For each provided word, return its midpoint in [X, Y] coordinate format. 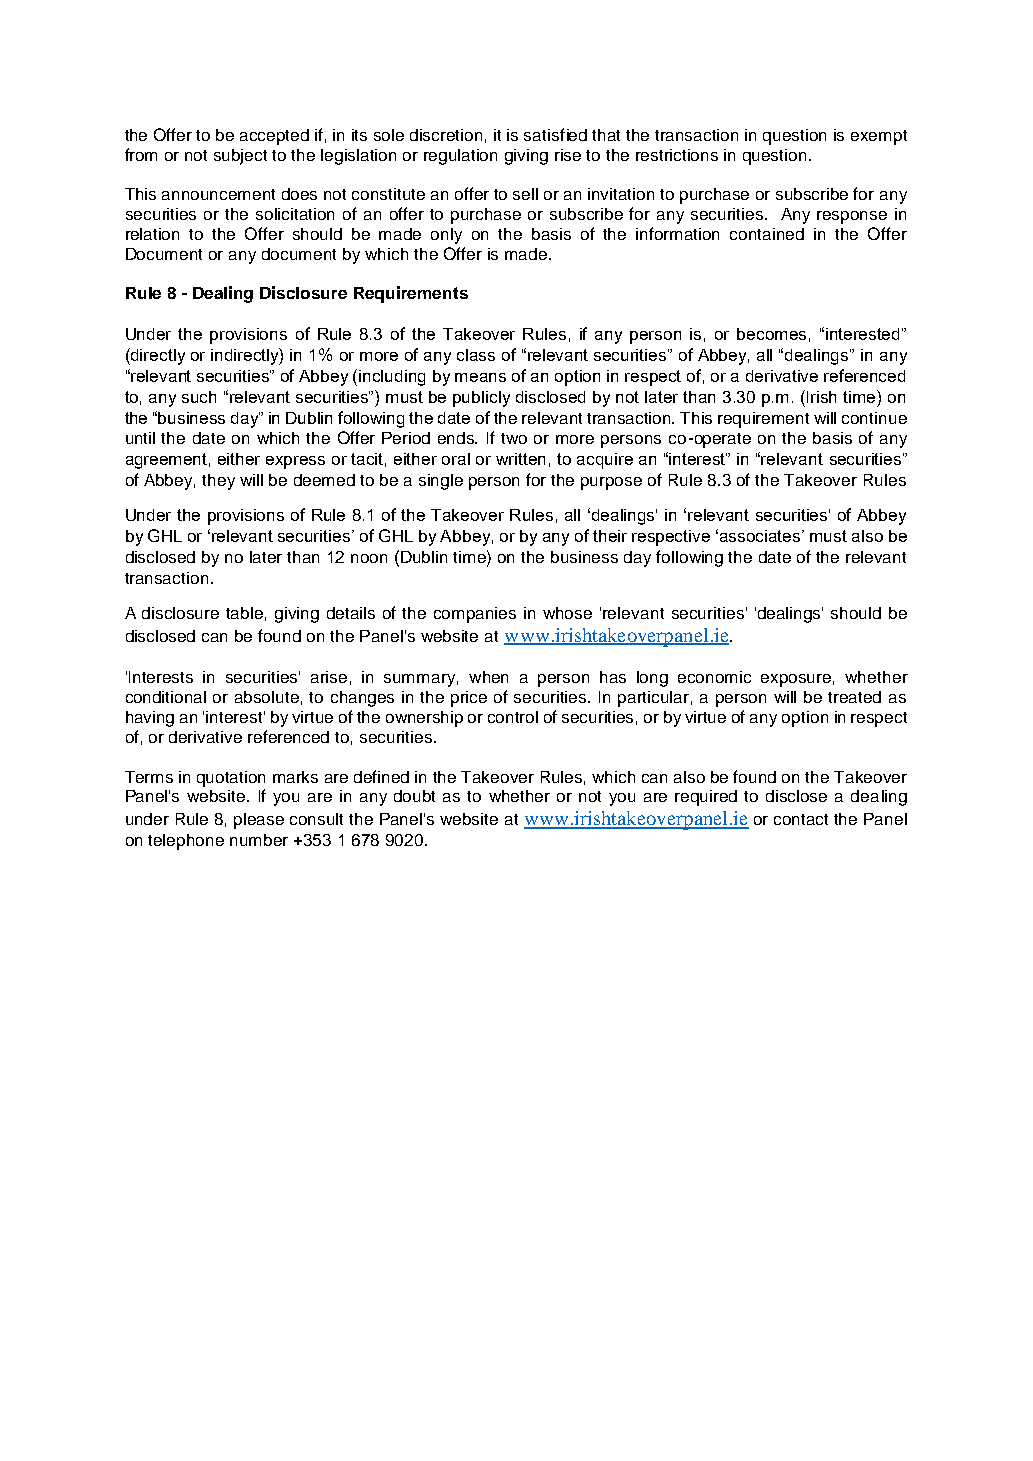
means [480, 377]
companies [475, 615]
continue [874, 418]
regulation [460, 157]
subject [240, 157]
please [259, 821]
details [351, 613]
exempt [879, 137]
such [199, 397]
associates [761, 536]
